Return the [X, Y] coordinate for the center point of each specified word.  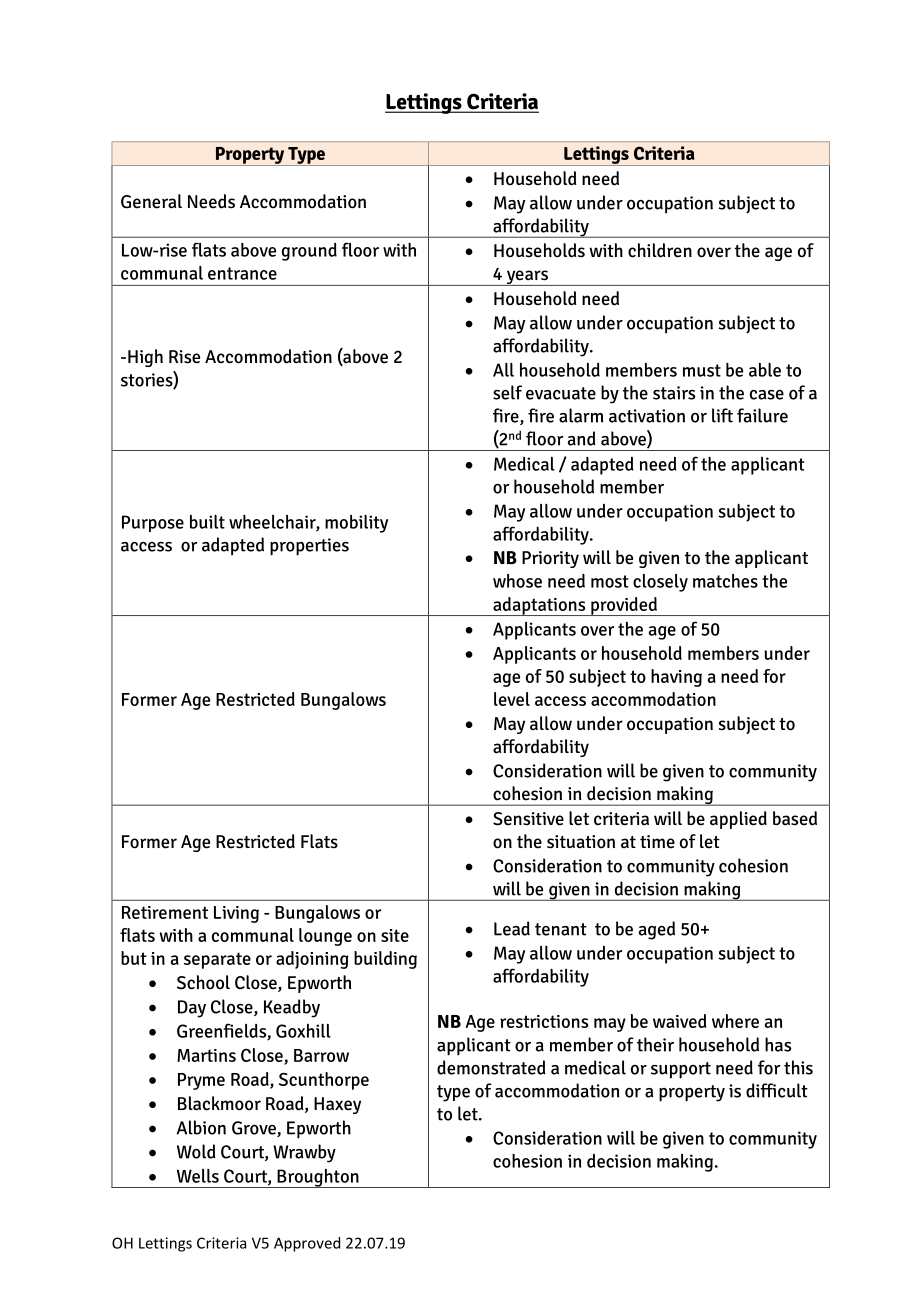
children [660, 250]
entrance [242, 273]
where [735, 1021]
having [676, 678]
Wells [198, 1176]
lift [722, 415]
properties [309, 547]
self [507, 392]
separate [217, 960]
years [527, 278]
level [512, 699]
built [207, 521]
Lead [512, 928]
